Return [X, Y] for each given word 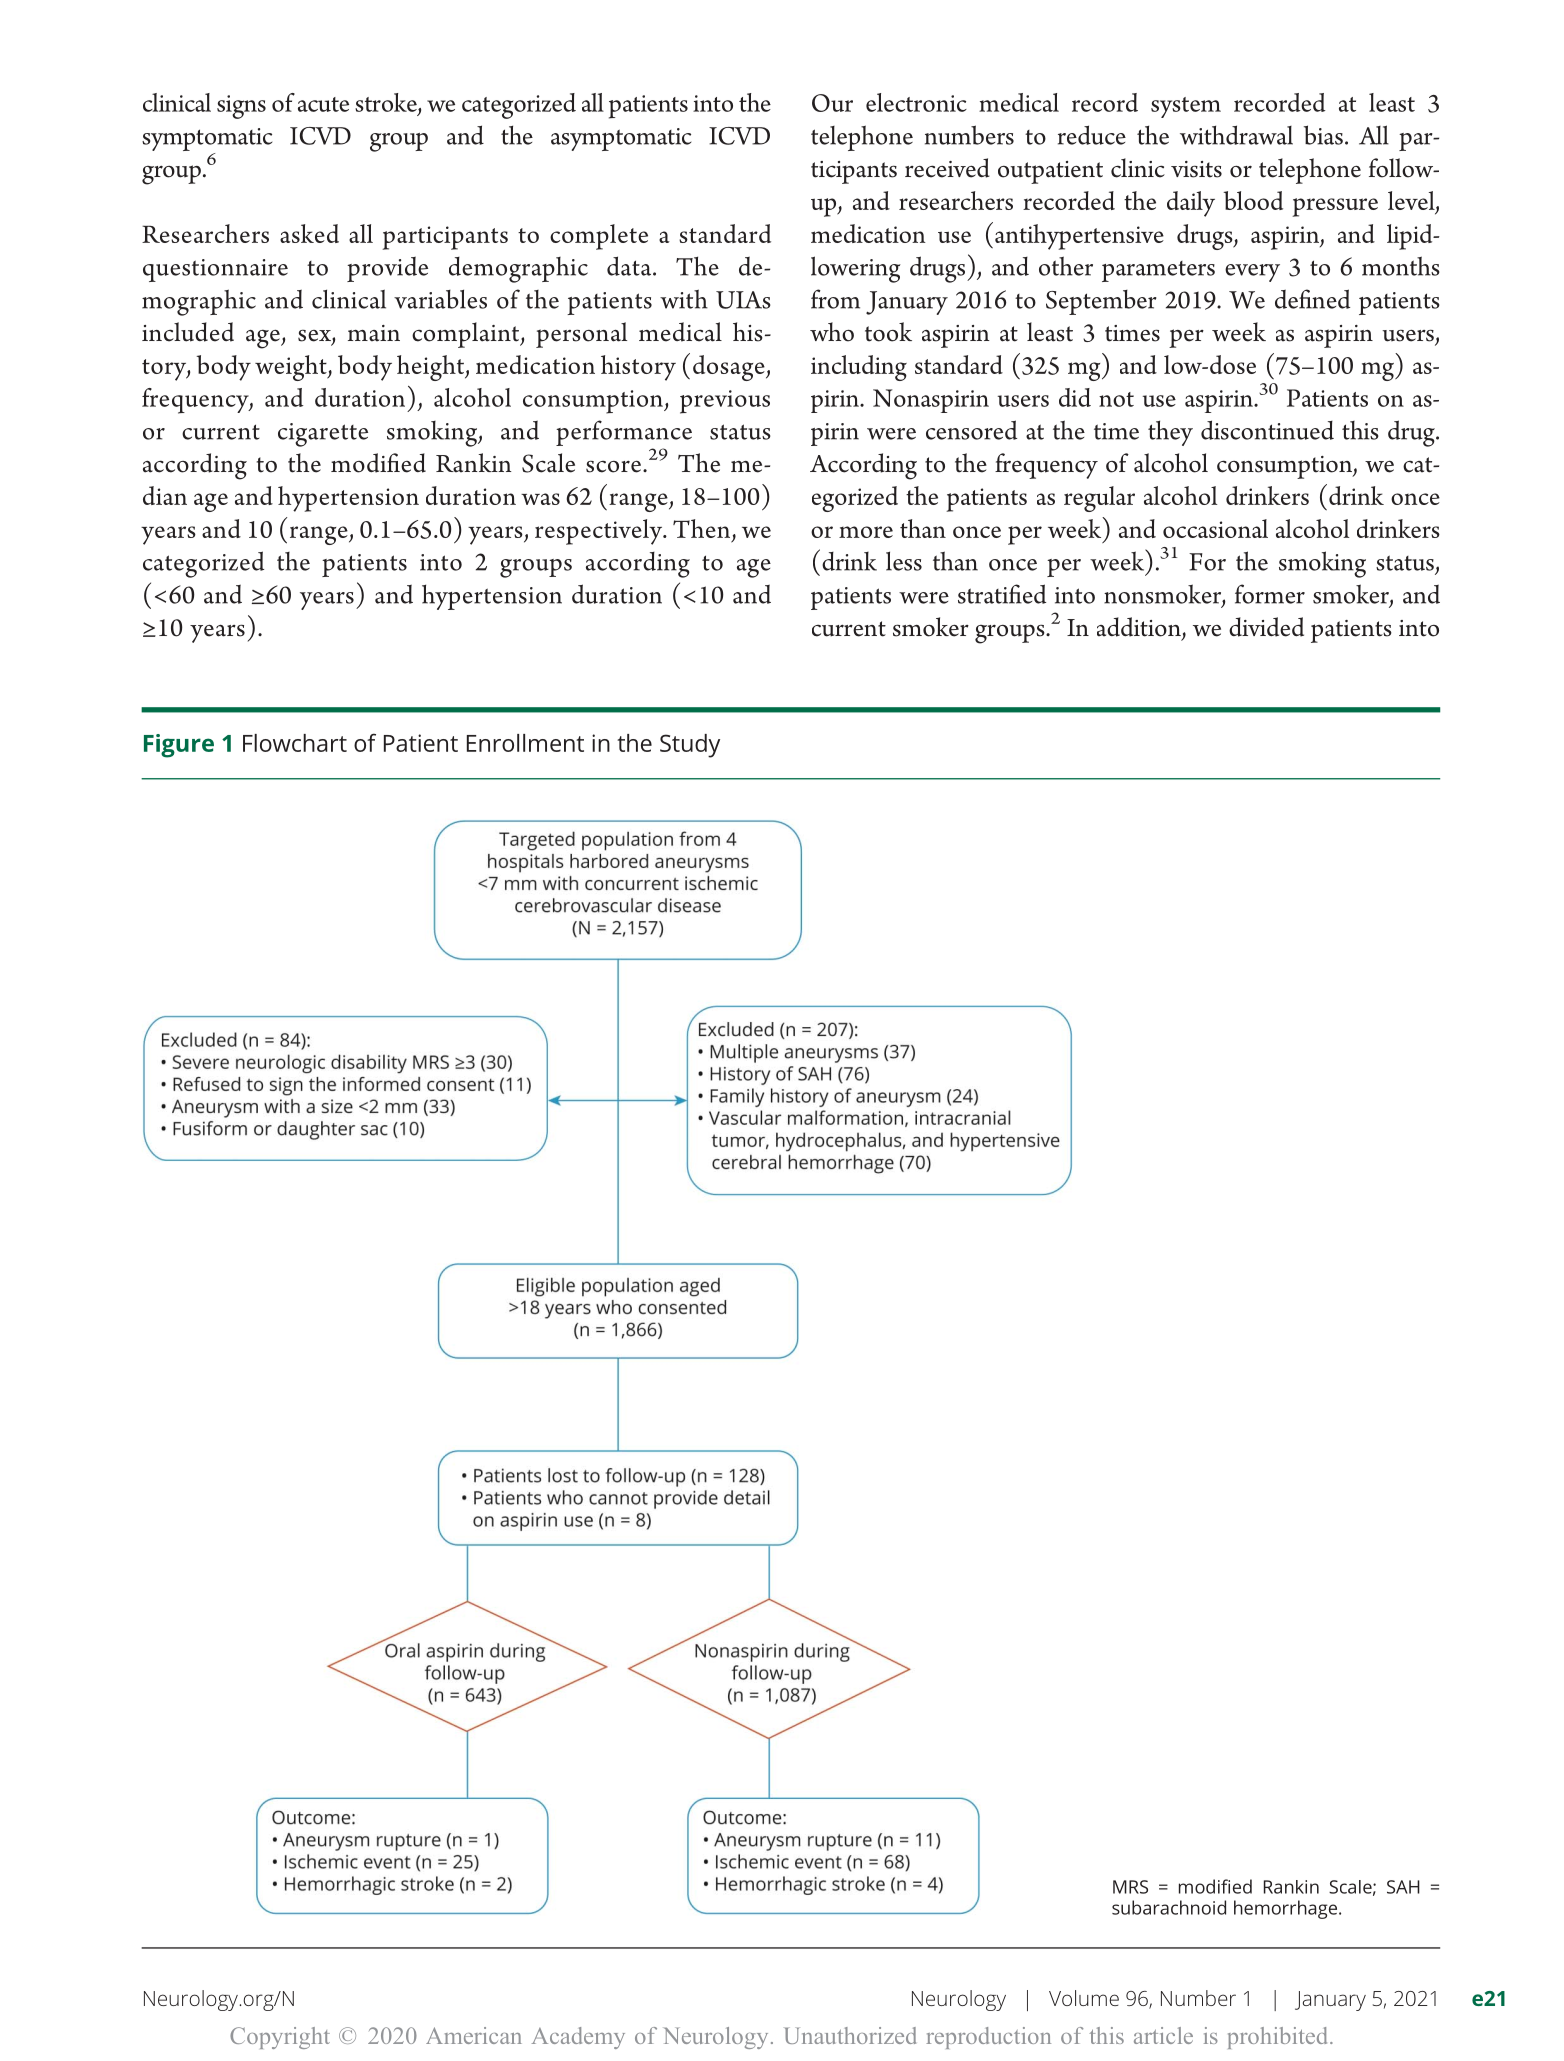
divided [1266, 627]
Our [832, 103]
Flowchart [295, 743]
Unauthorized [850, 2035]
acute [323, 104]
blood [1253, 200]
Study [690, 746]
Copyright [280, 2038]
